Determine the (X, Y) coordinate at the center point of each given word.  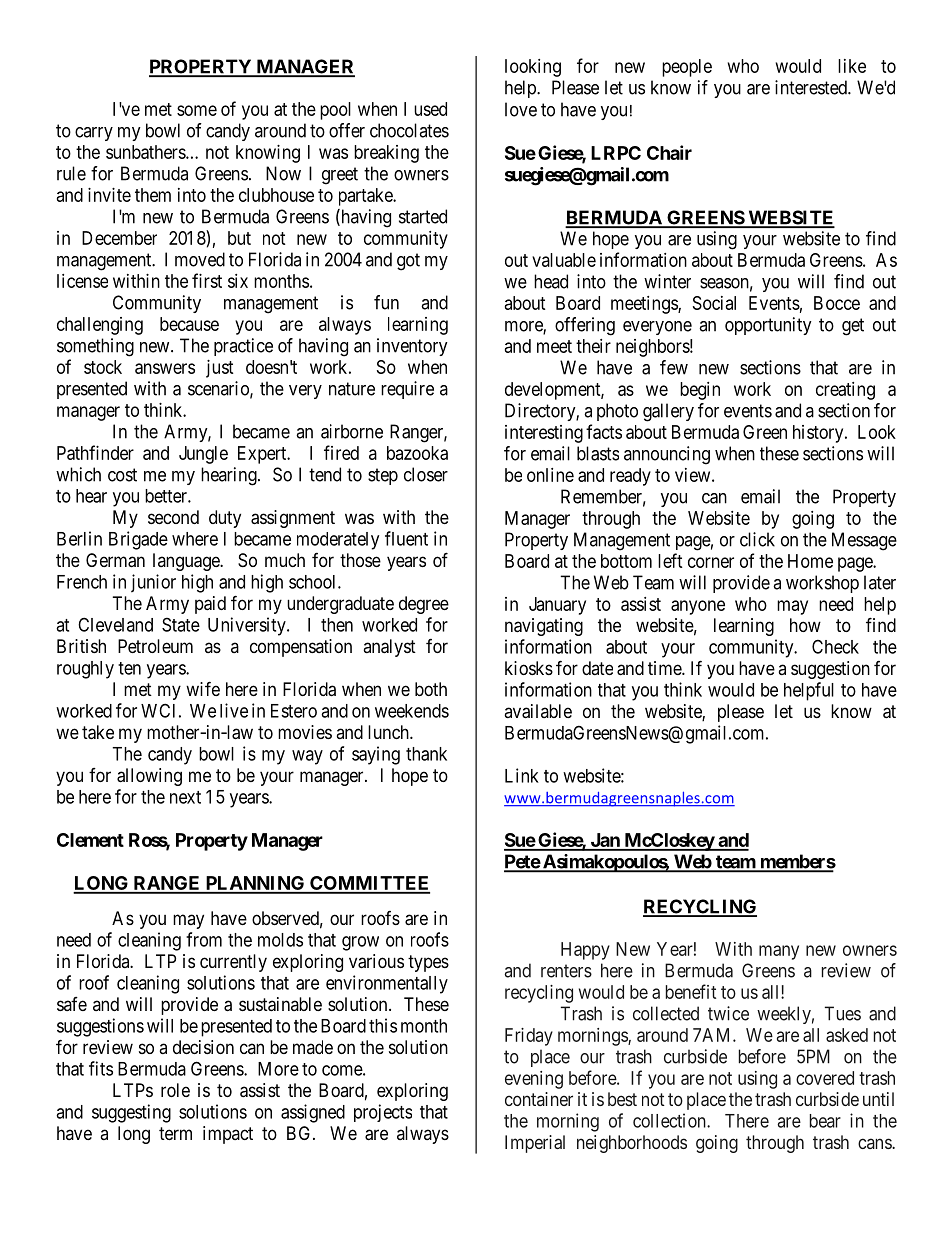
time (665, 668)
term (175, 1133)
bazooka (417, 453)
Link (522, 775)
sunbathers (146, 152)
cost (122, 475)
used (430, 109)
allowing (149, 777)
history (819, 434)
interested (812, 87)
